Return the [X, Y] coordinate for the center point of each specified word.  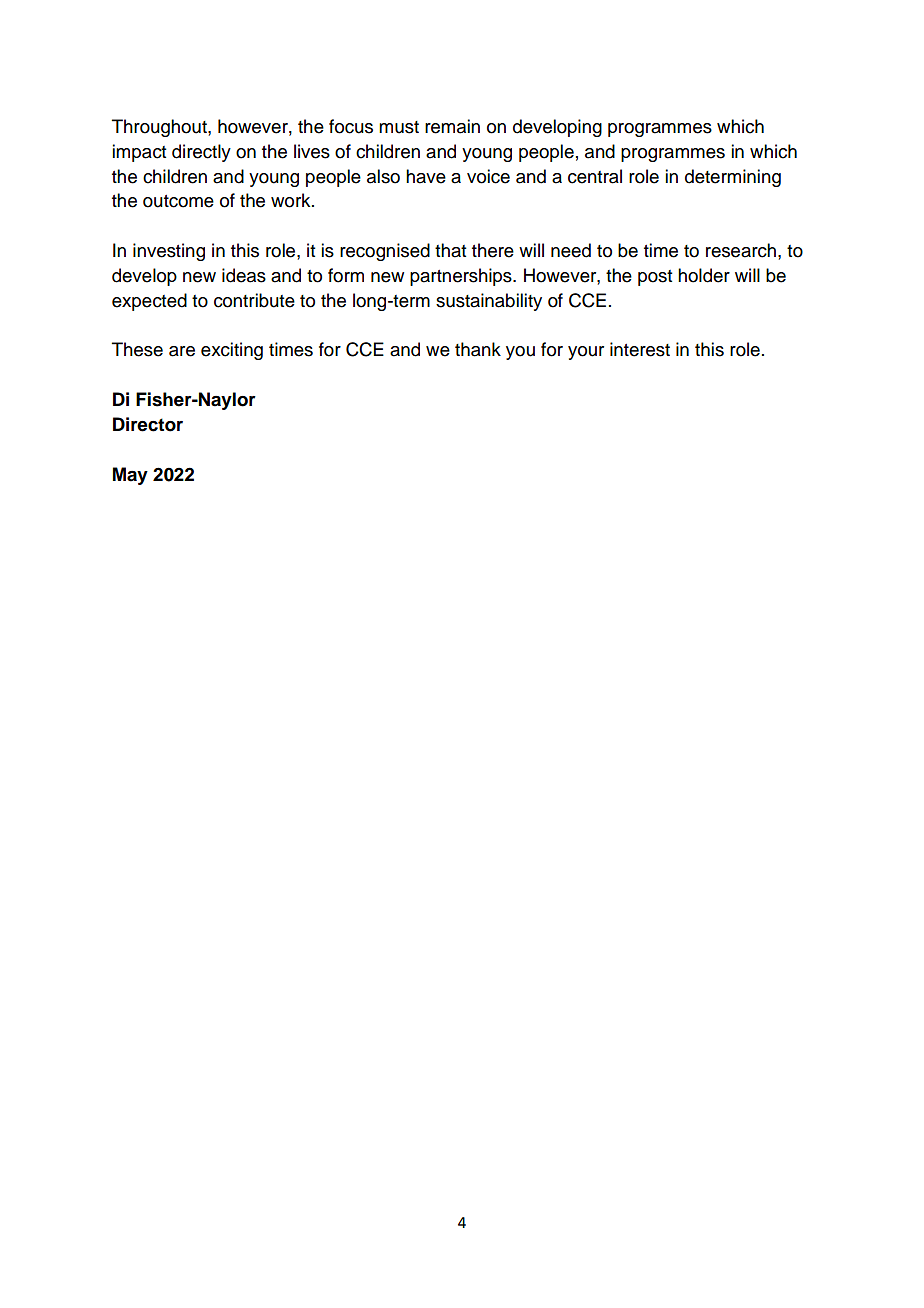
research [742, 250]
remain [452, 126]
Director [148, 424]
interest [640, 349]
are [182, 351]
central [595, 176]
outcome [178, 201]
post [655, 278]
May [130, 476]
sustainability [489, 302]
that [450, 250]
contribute [254, 300]
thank [478, 349]
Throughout [160, 128]
